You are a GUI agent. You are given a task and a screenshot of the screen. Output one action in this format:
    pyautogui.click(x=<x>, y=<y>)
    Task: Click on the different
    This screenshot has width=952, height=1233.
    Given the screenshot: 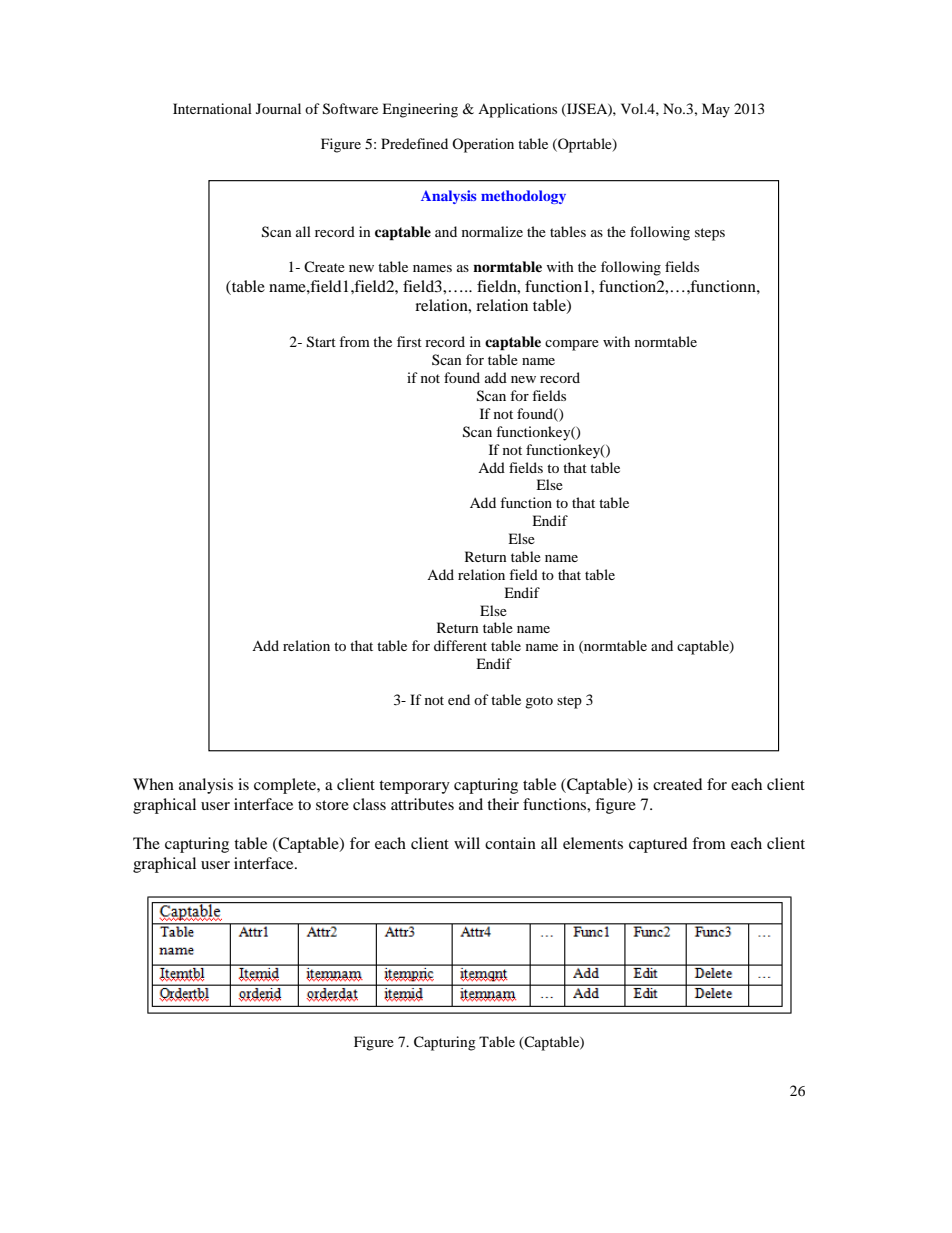 What is the action you would take?
    pyautogui.click(x=460, y=645)
